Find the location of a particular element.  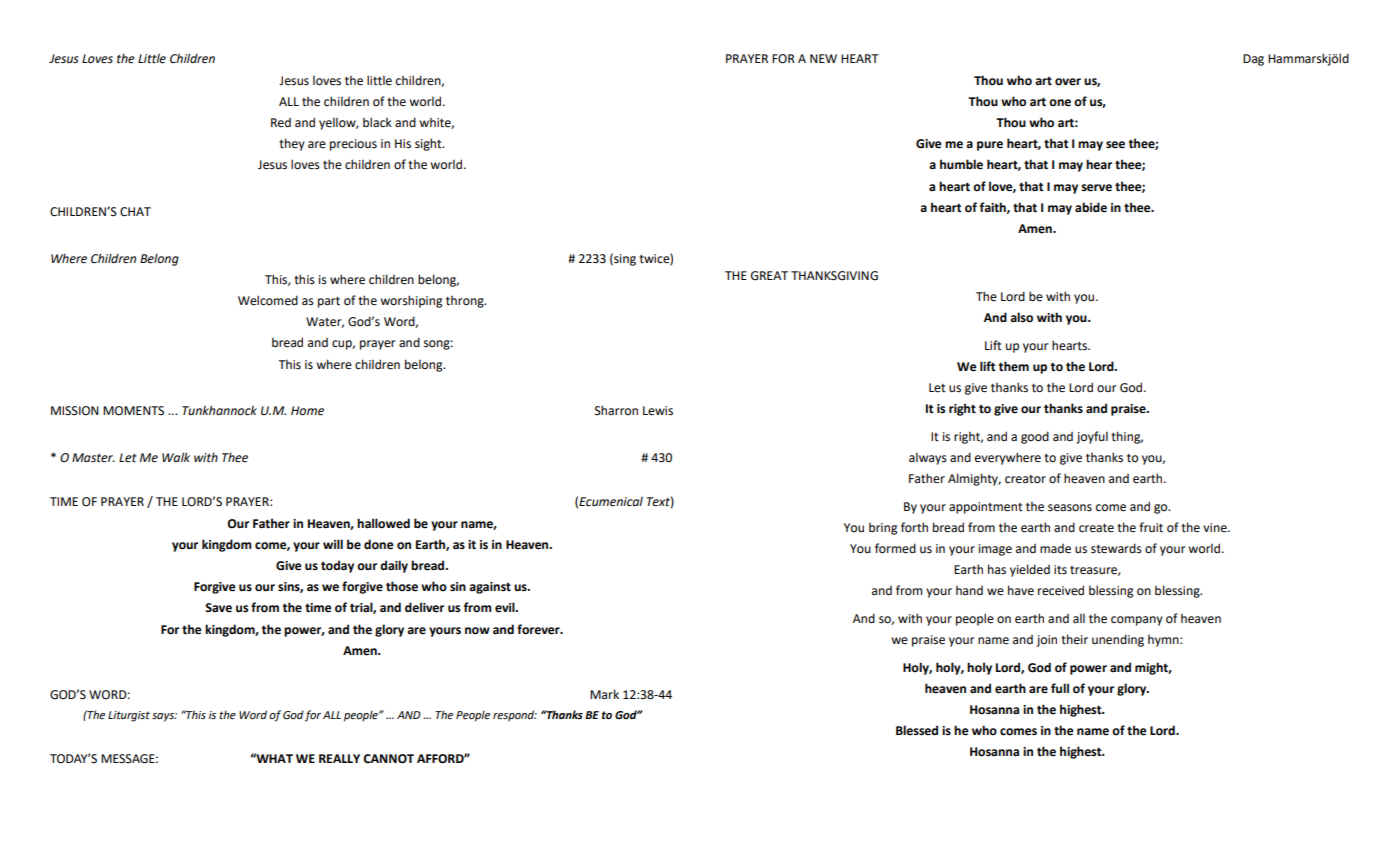

Red is located at coordinates (281, 123).
